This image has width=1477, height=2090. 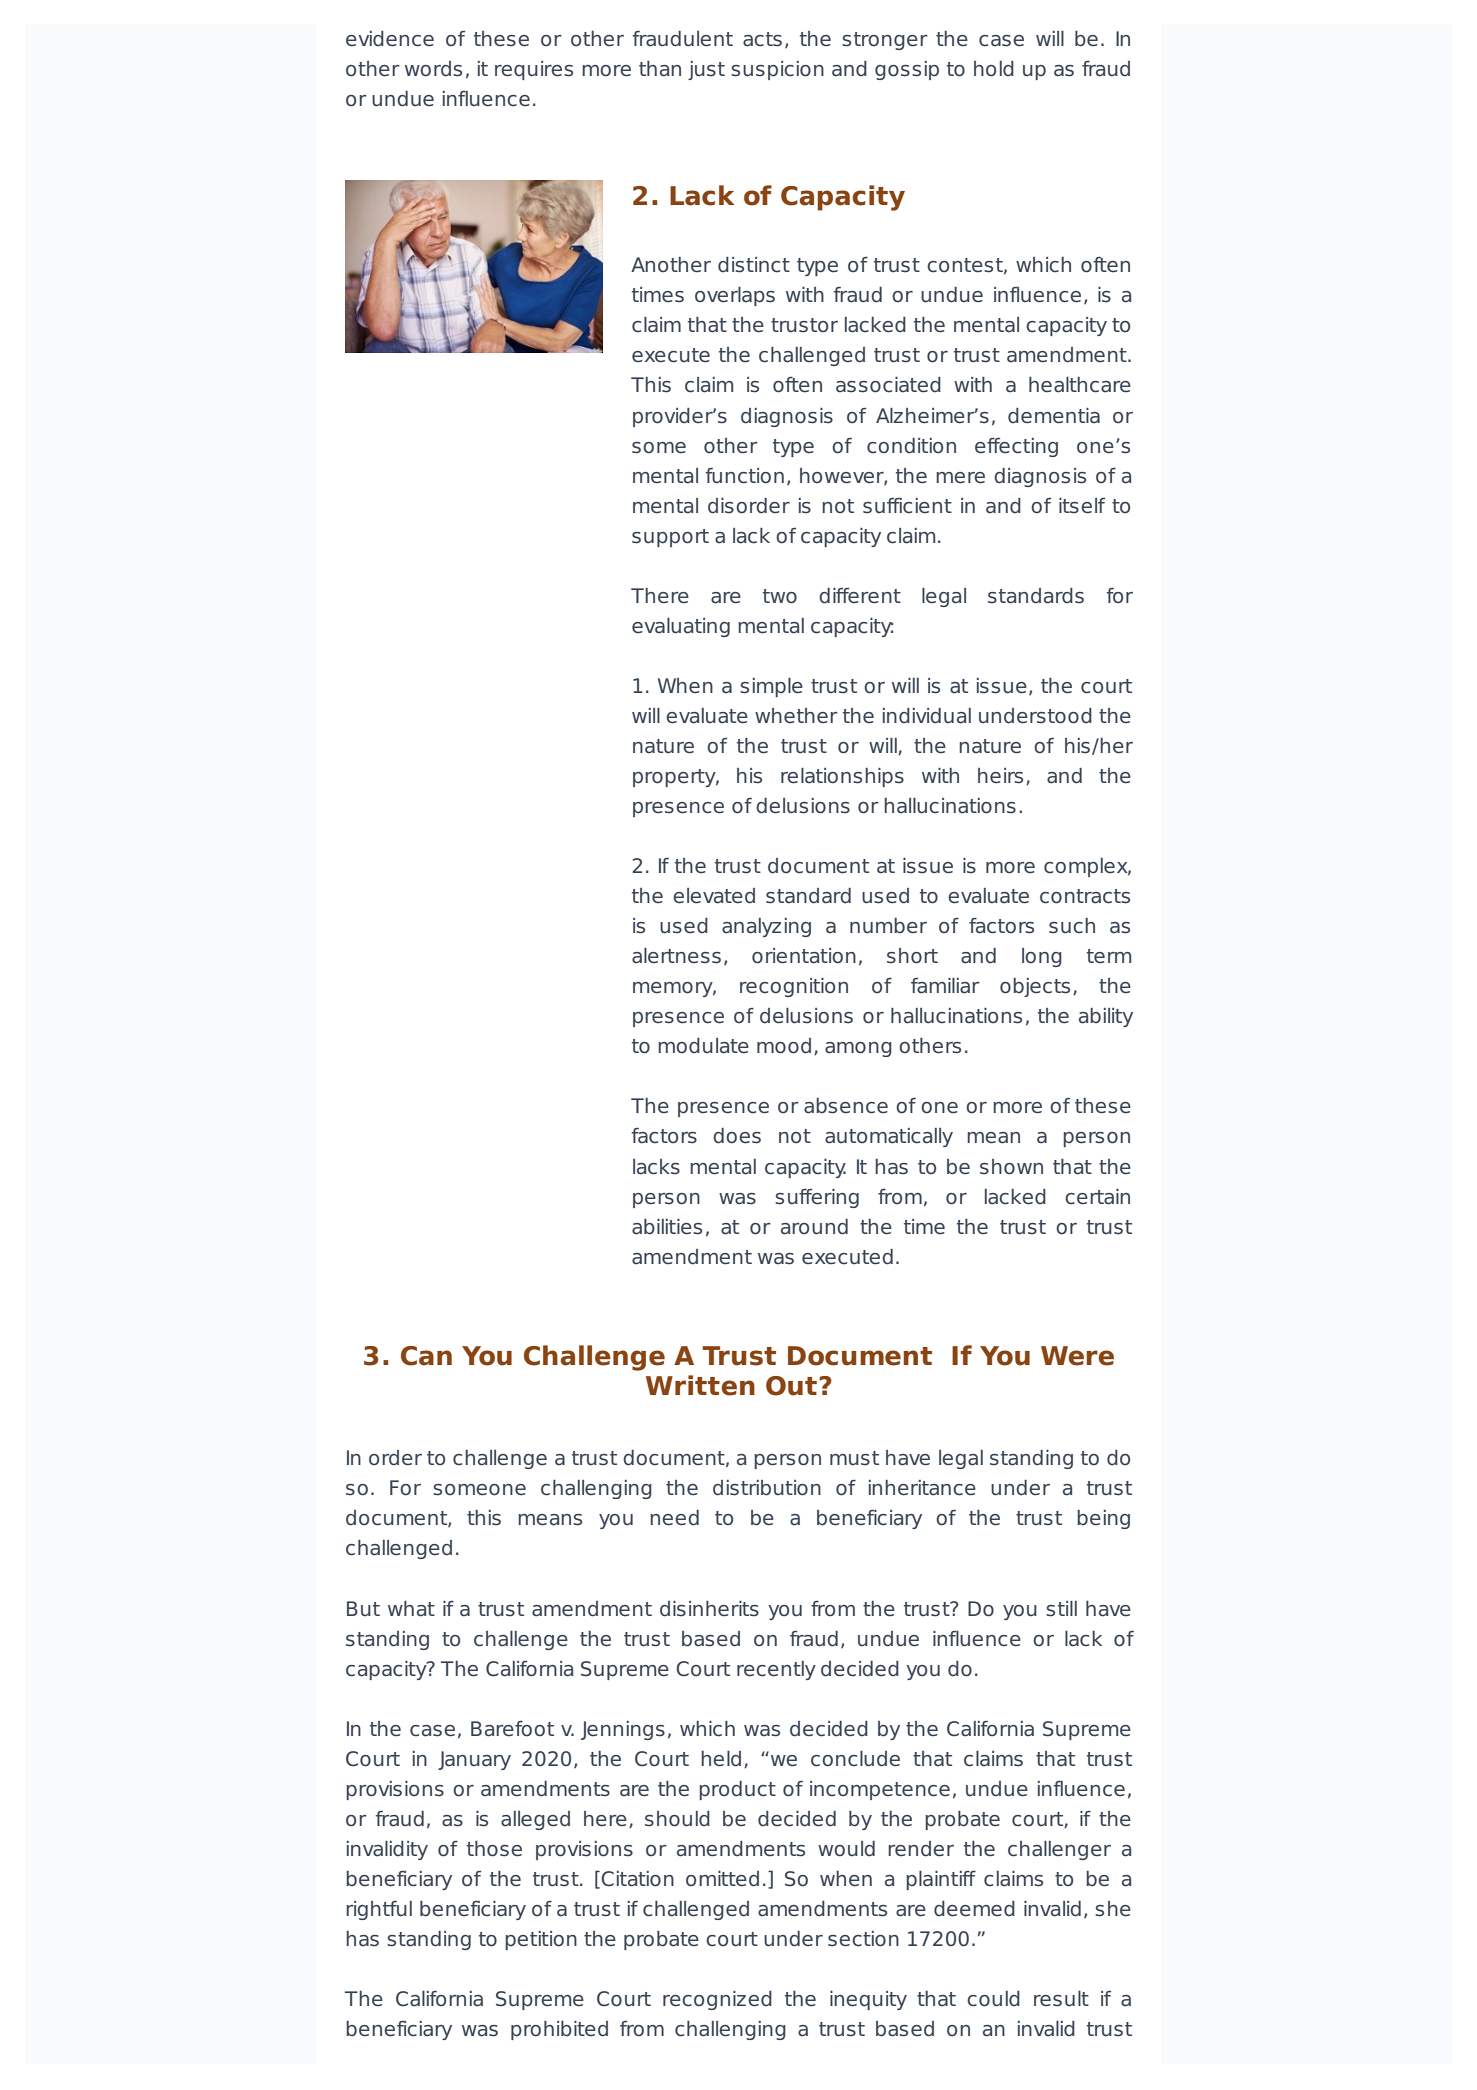 What do you see at coordinates (541, 1940) in the image?
I see `petition` at bounding box center [541, 1940].
